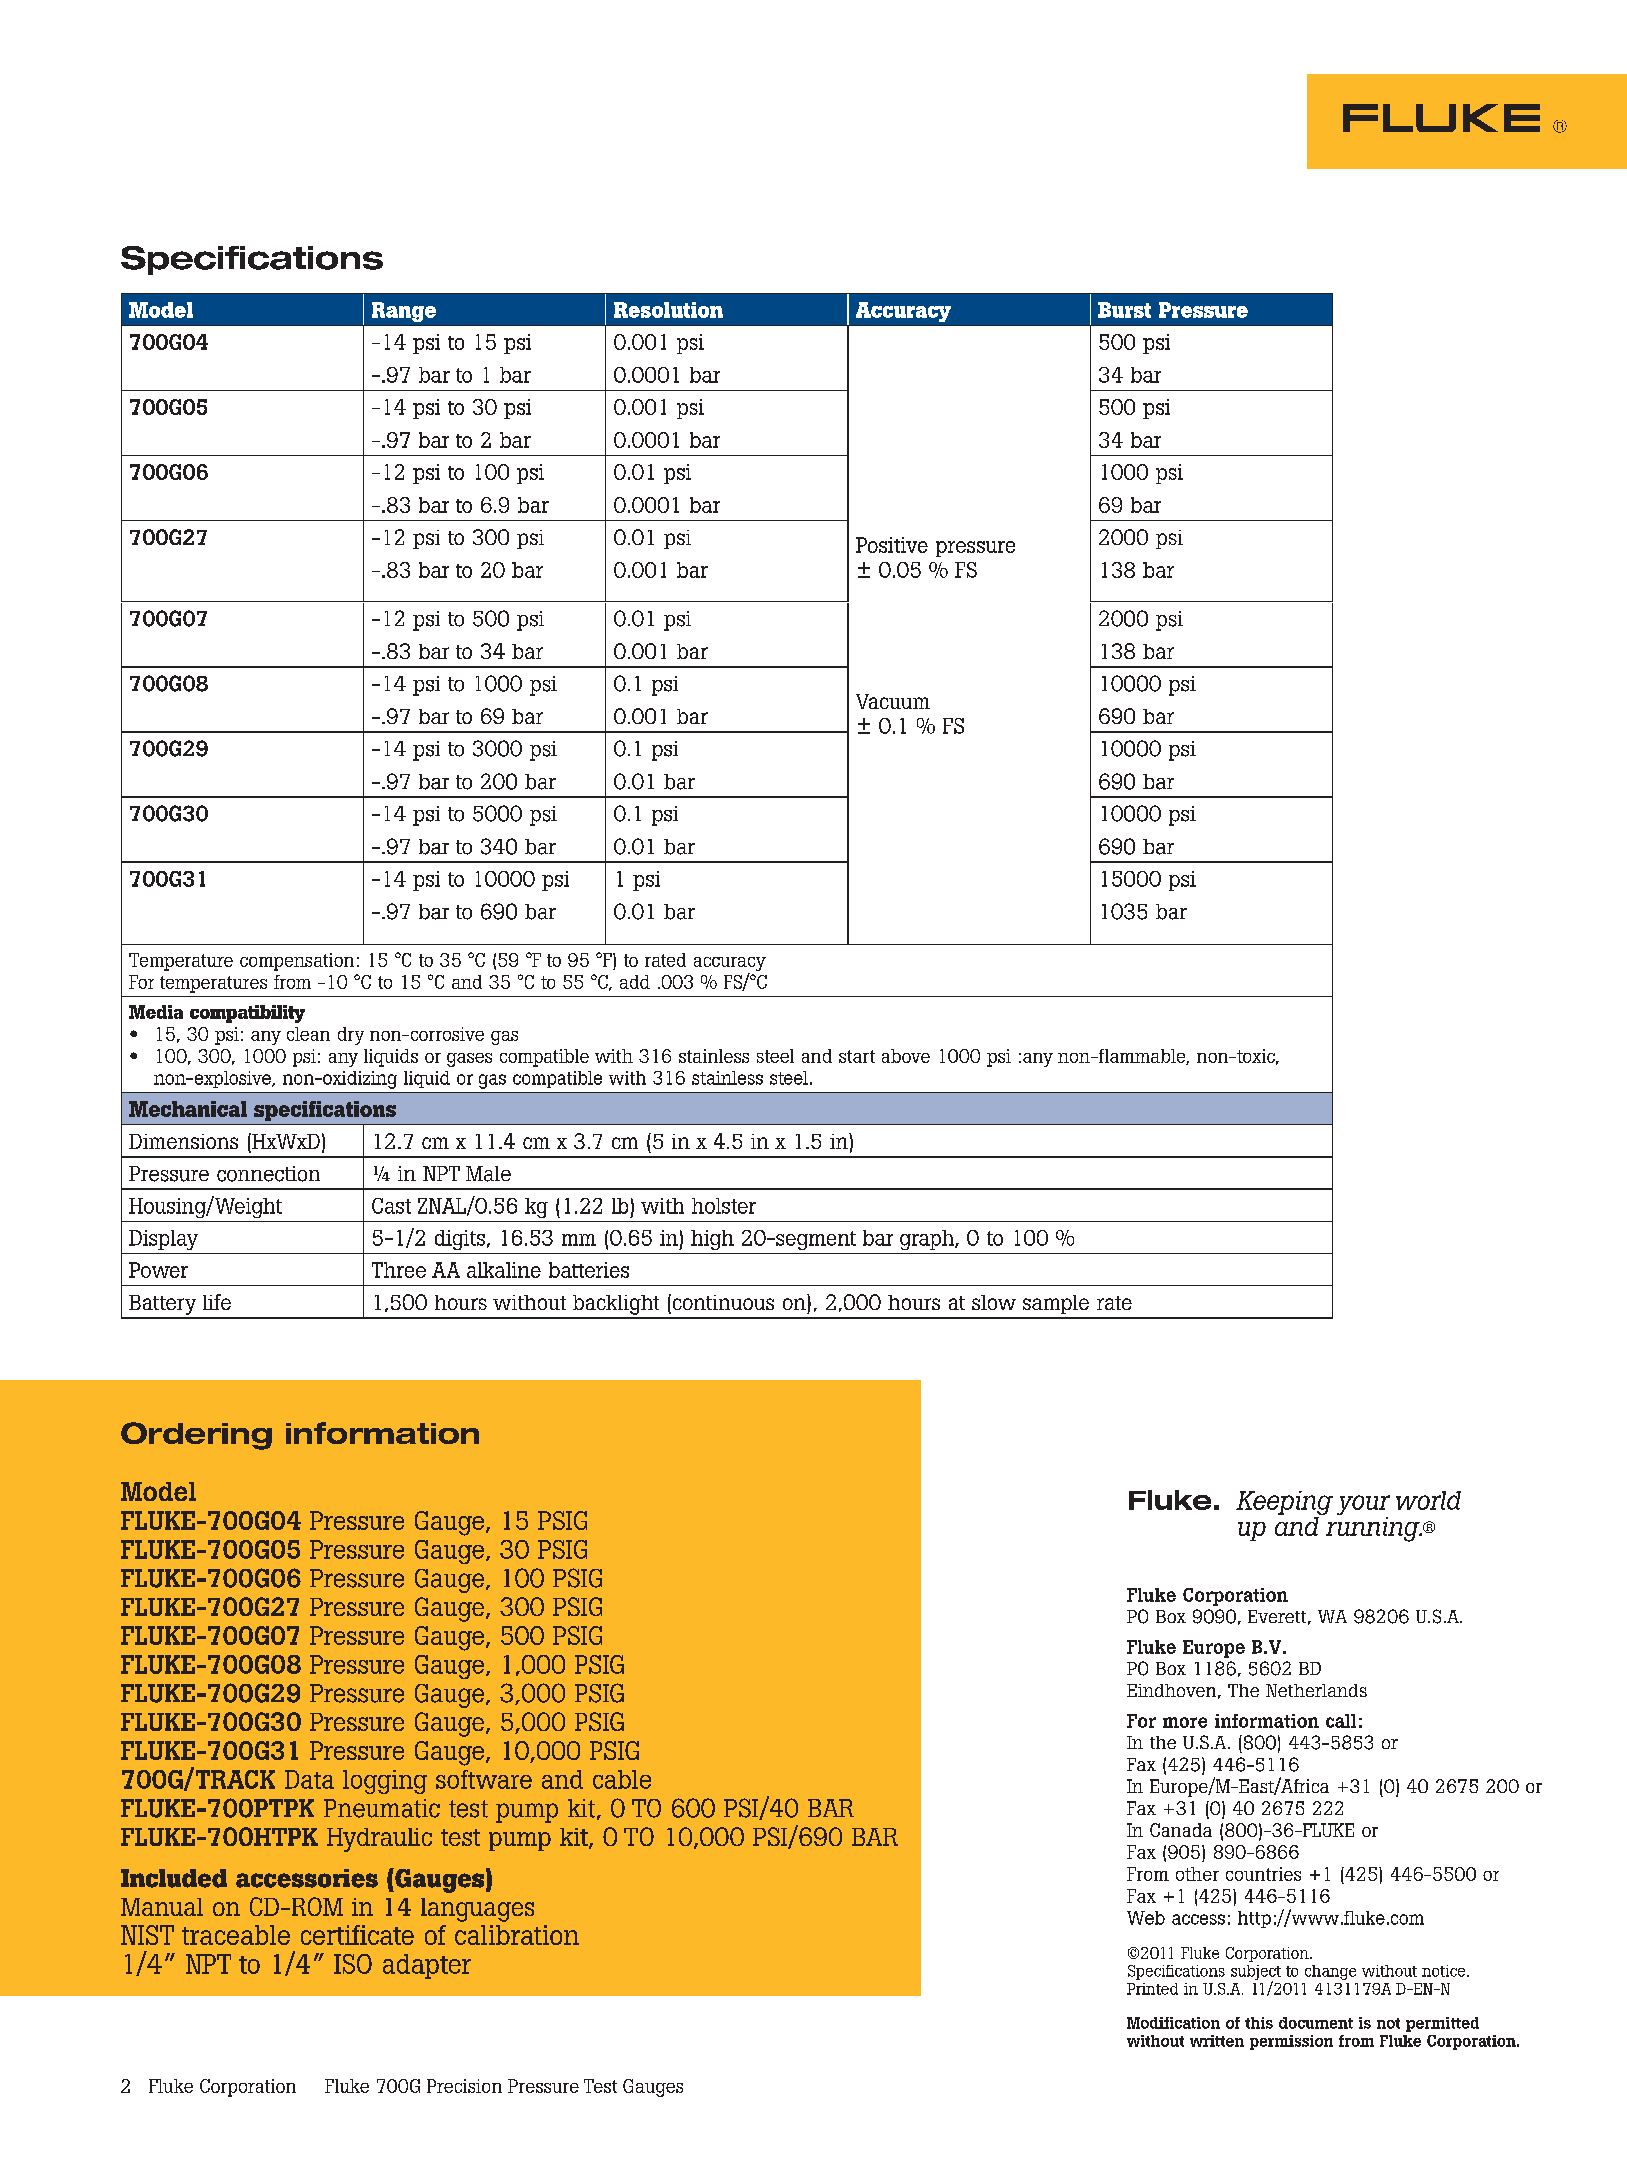  What do you see at coordinates (404, 312) in the image?
I see `Range` at bounding box center [404, 312].
